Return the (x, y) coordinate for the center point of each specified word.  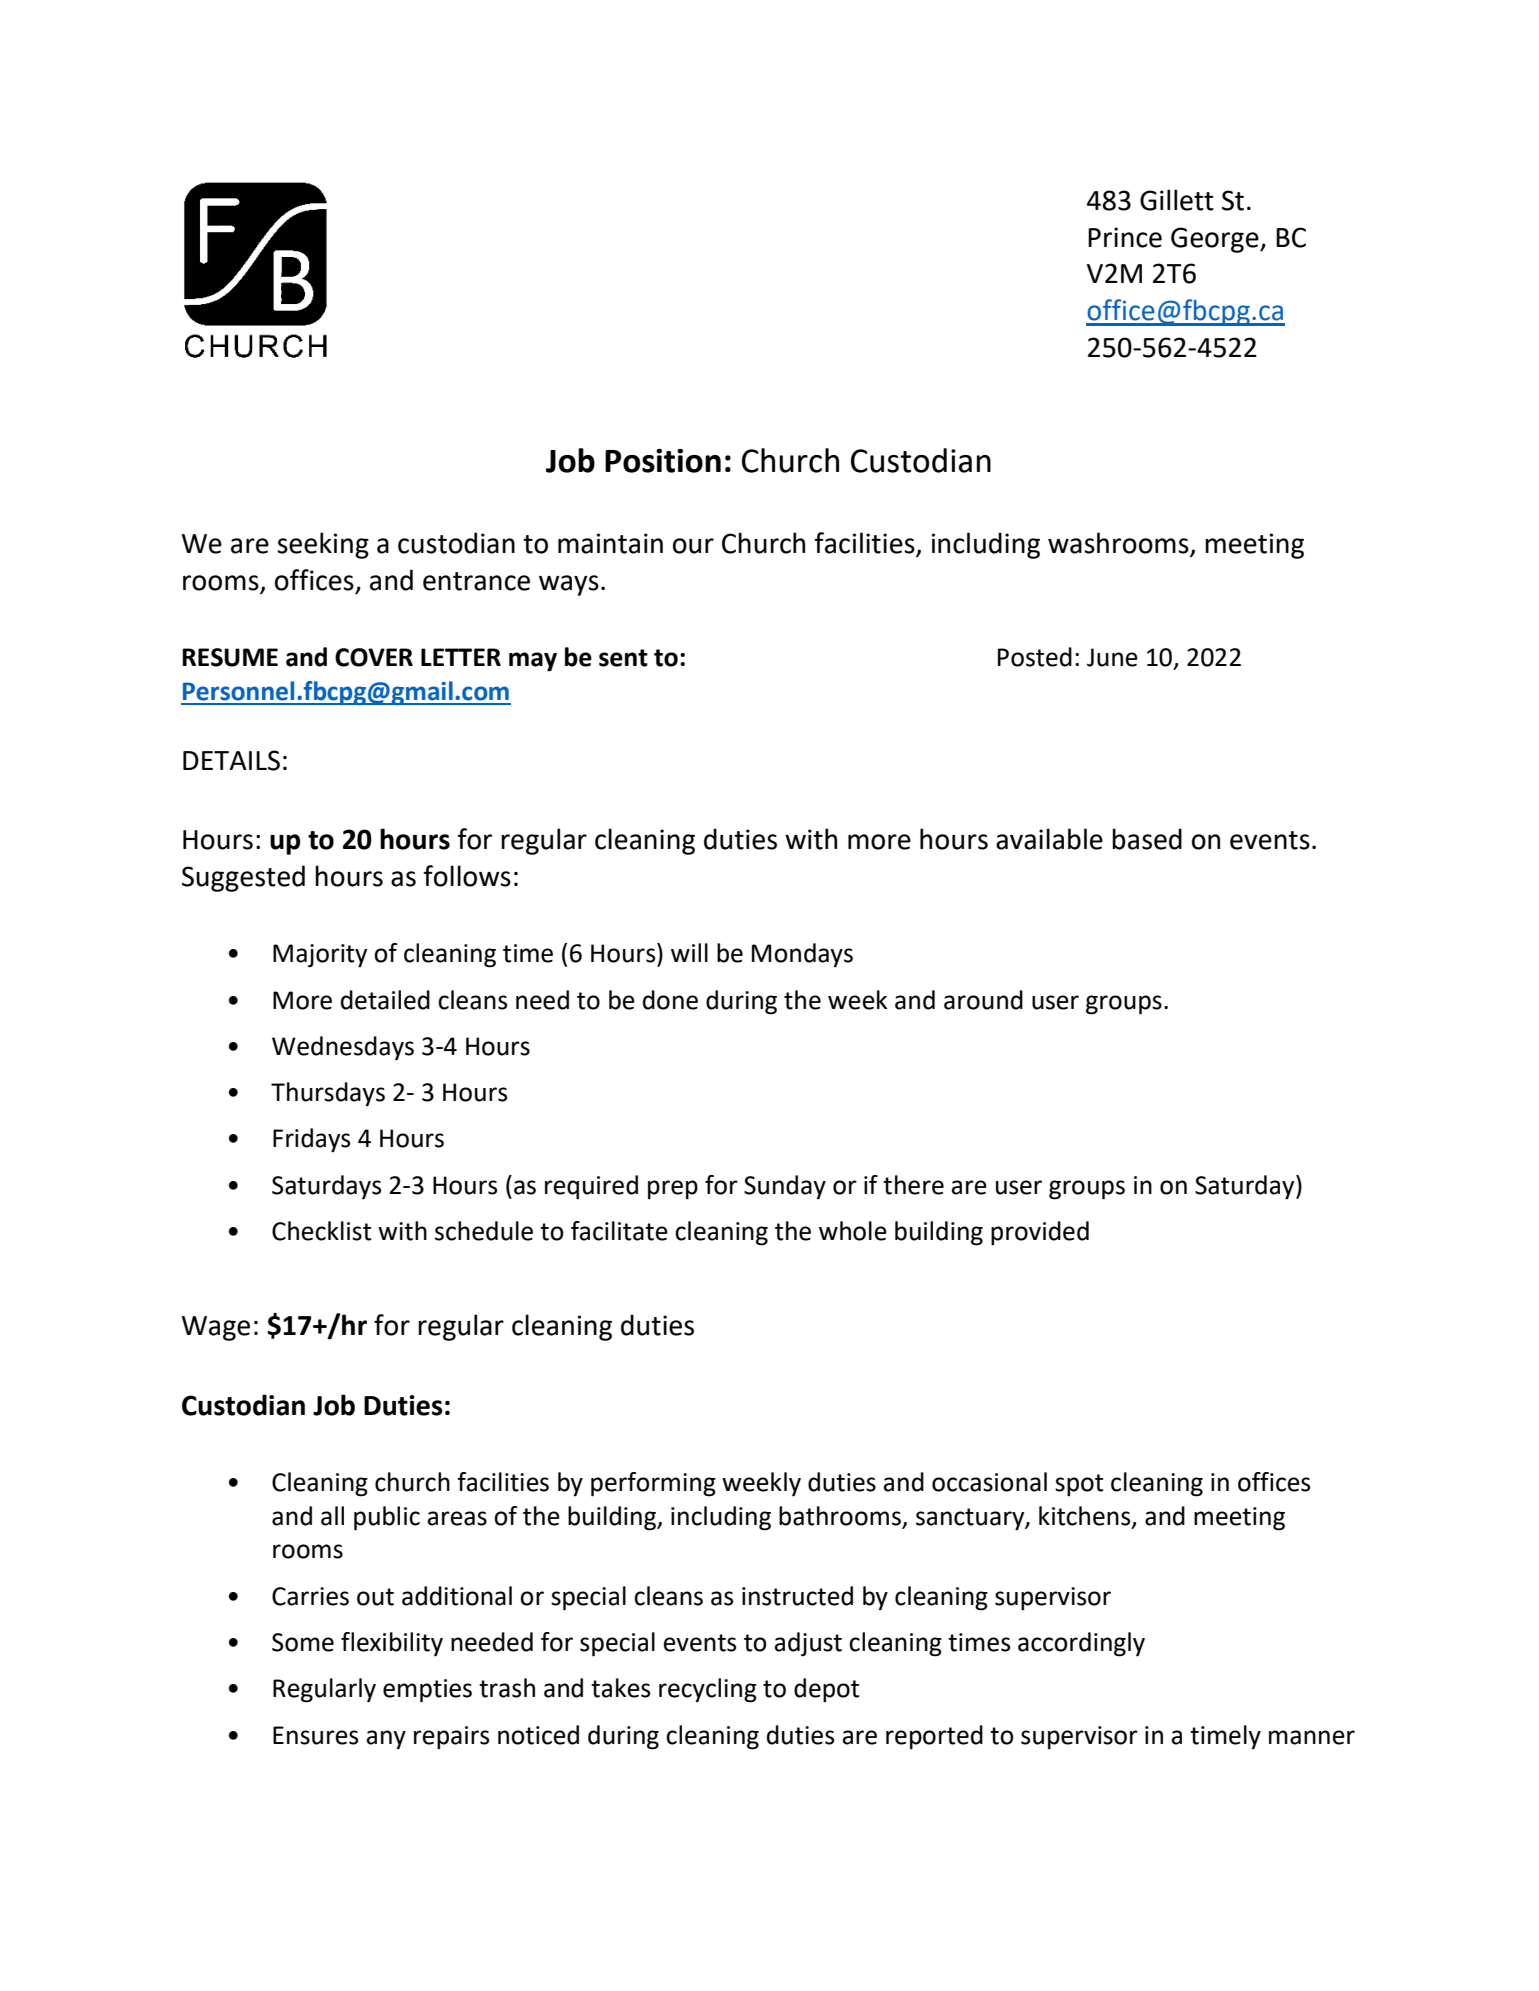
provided (1040, 1233)
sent (623, 658)
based (1147, 839)
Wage (216, 1328)
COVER (374, 657)
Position (663, 461)
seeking (323, 545)
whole (853, 1231)
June (1112, 657)
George (1216, 240)
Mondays (802, 955)
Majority (320, 956)
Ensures (315, 1735)
